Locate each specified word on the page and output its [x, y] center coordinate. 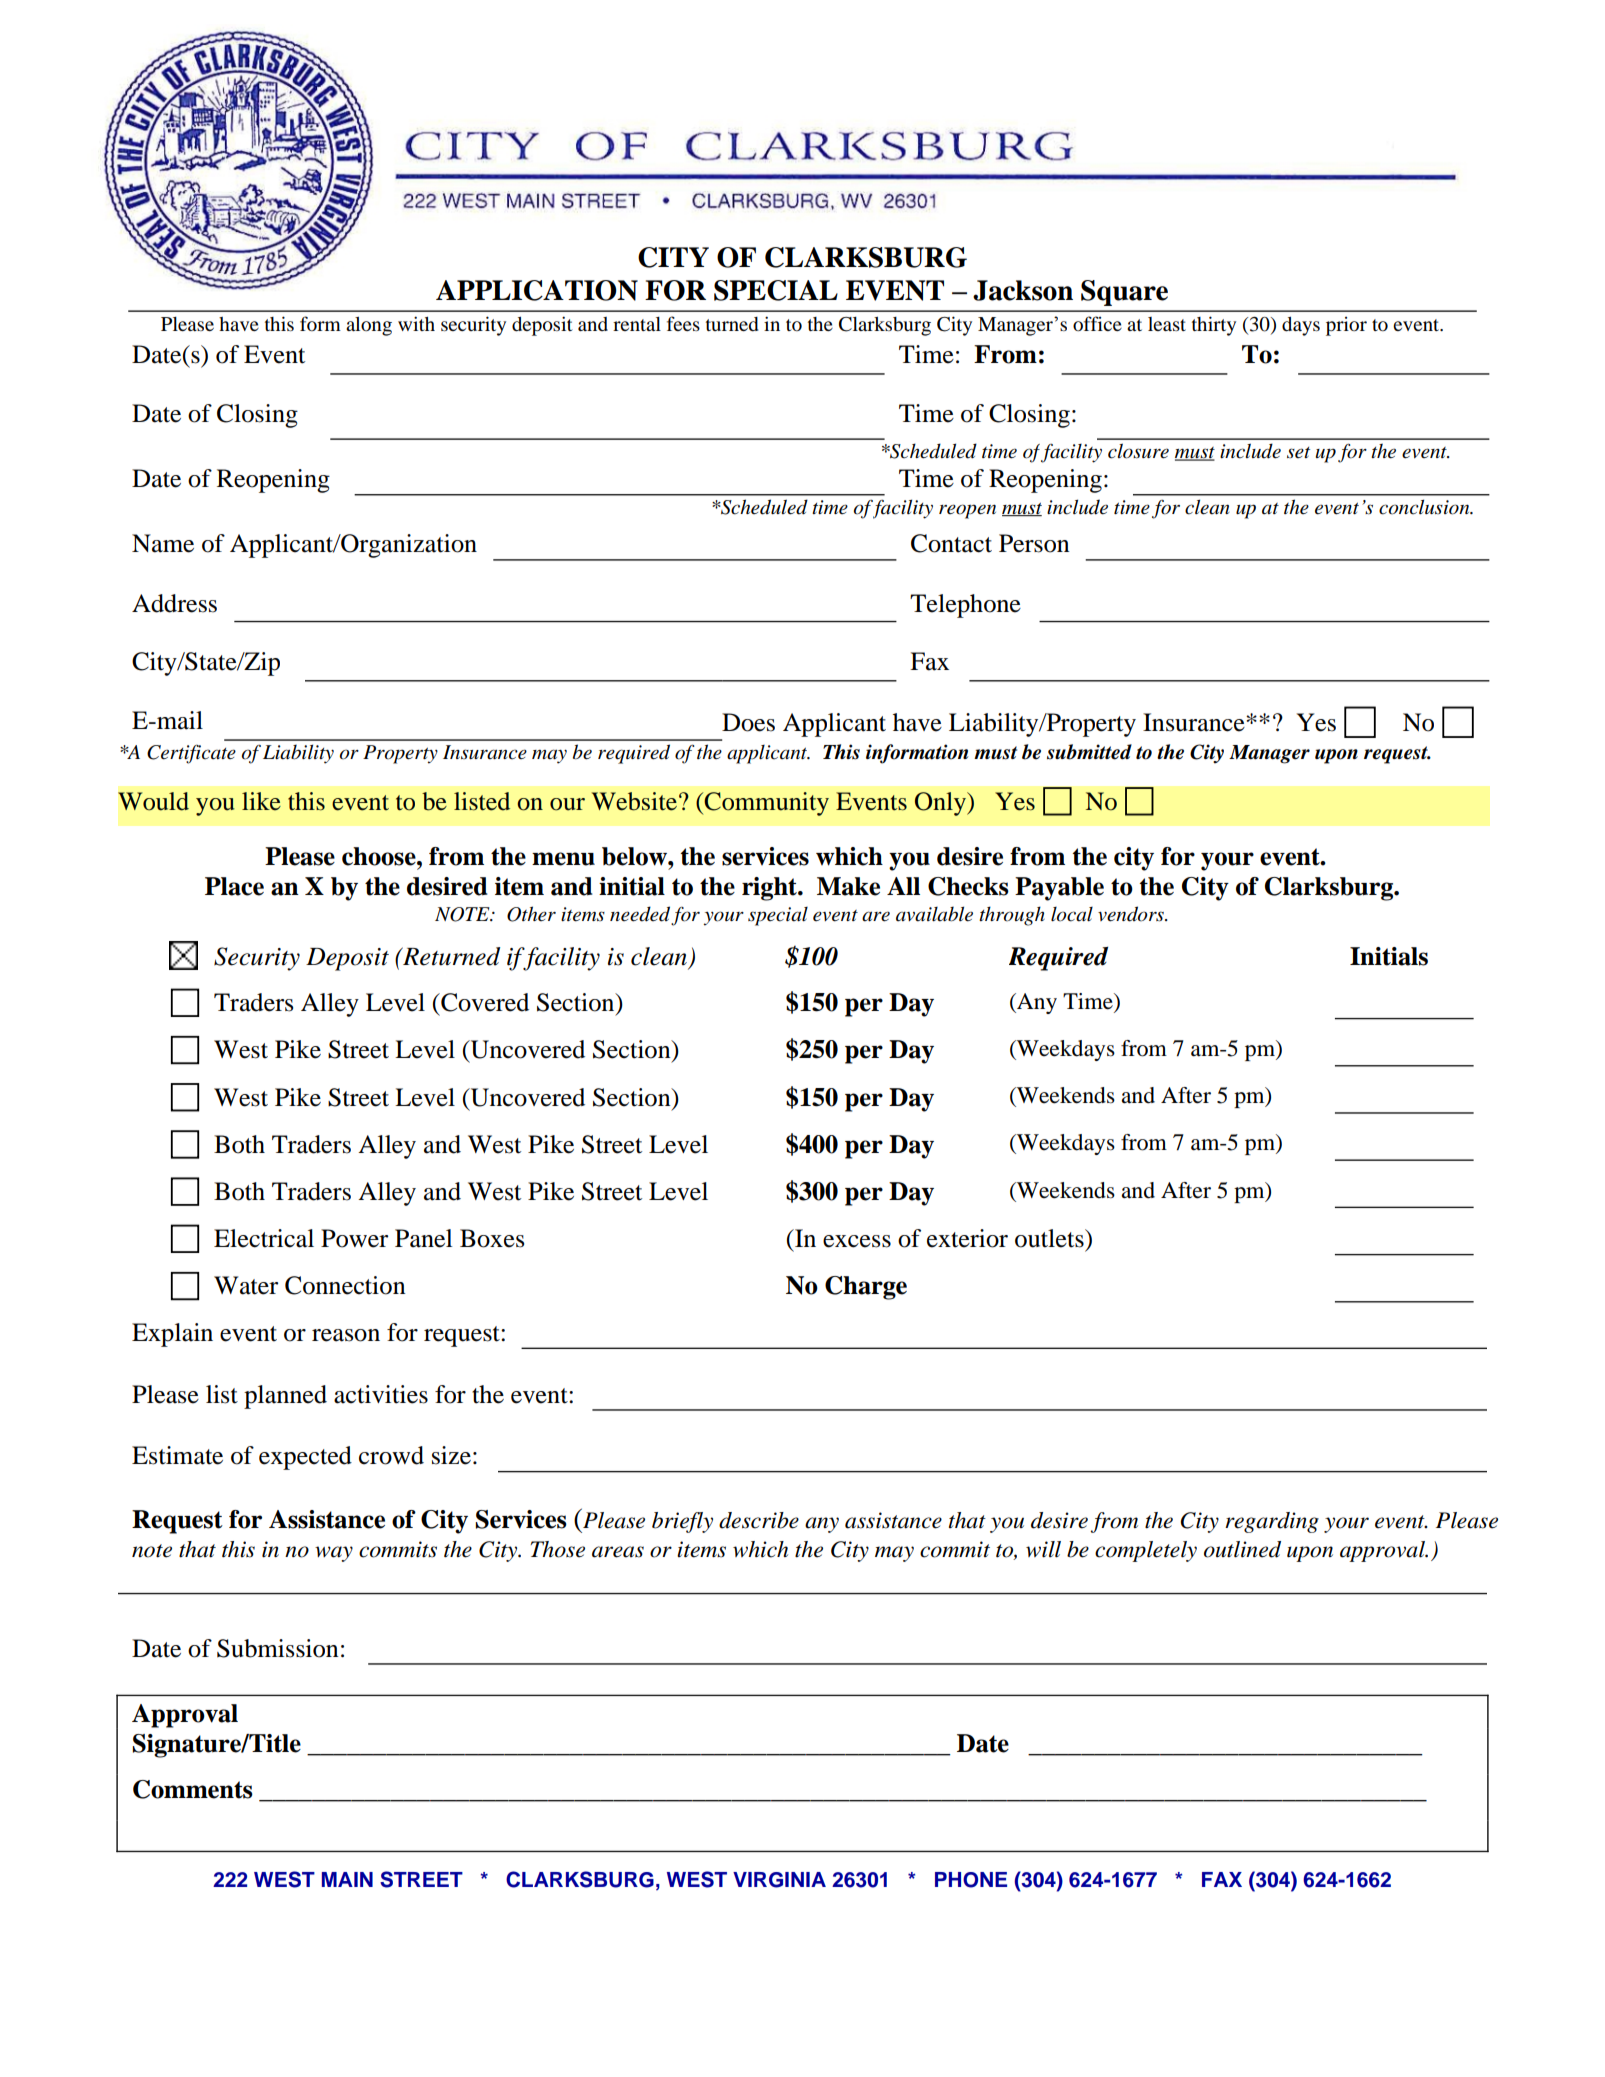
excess [857, 1241]
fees [683, 323]
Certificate [191, 754]
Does [748, 722]
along [369, 326]
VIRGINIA [779, 1880]
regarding [1272, 1522]
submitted [1089, 752]
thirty [1214, 326]
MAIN [347, 1879]
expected [305, 1458]
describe [759, 1520]
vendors [1132, 914]
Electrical [264, 1238]
